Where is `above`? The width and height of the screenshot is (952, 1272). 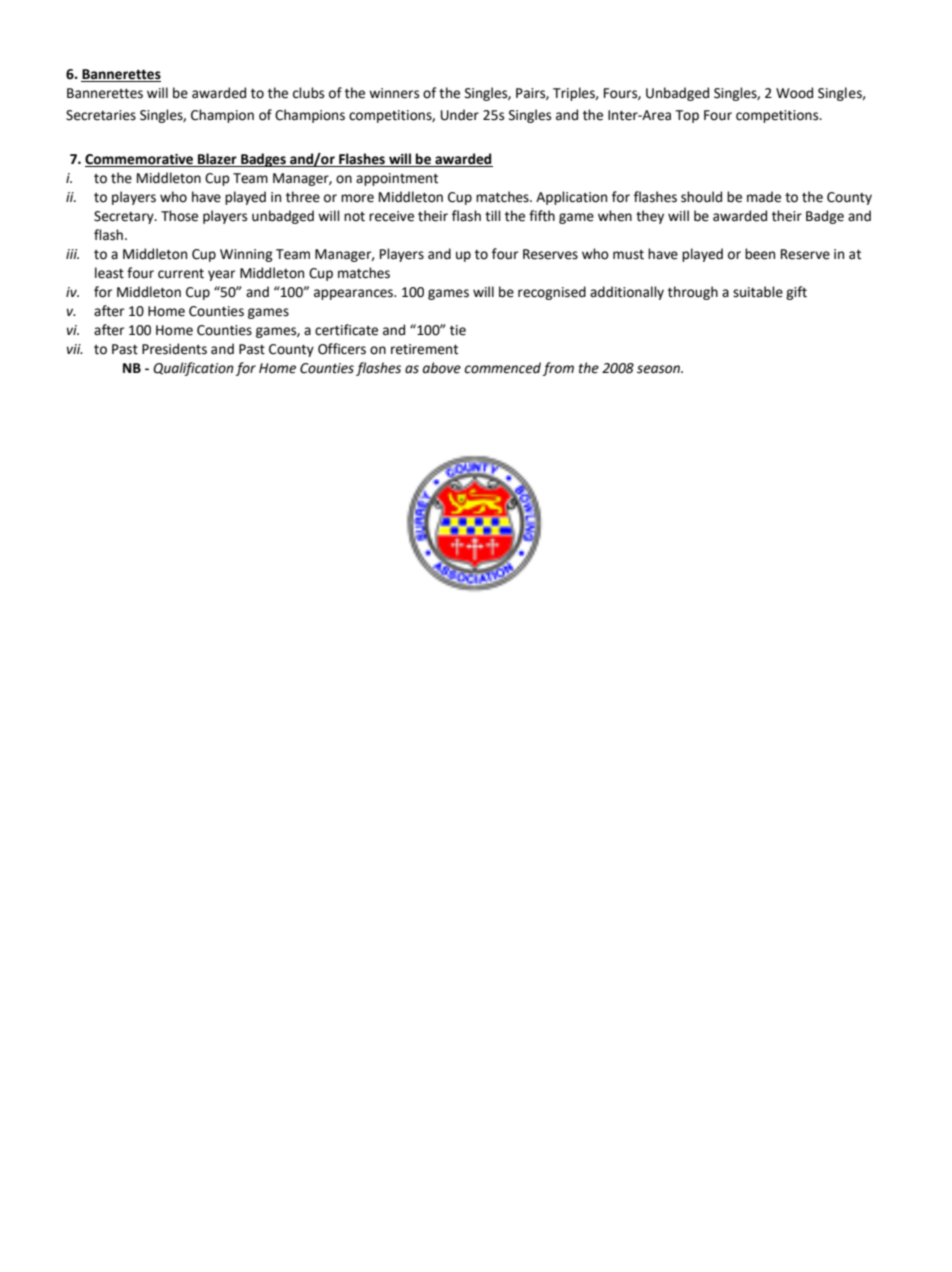
above is located at coordinates (442, 368).
